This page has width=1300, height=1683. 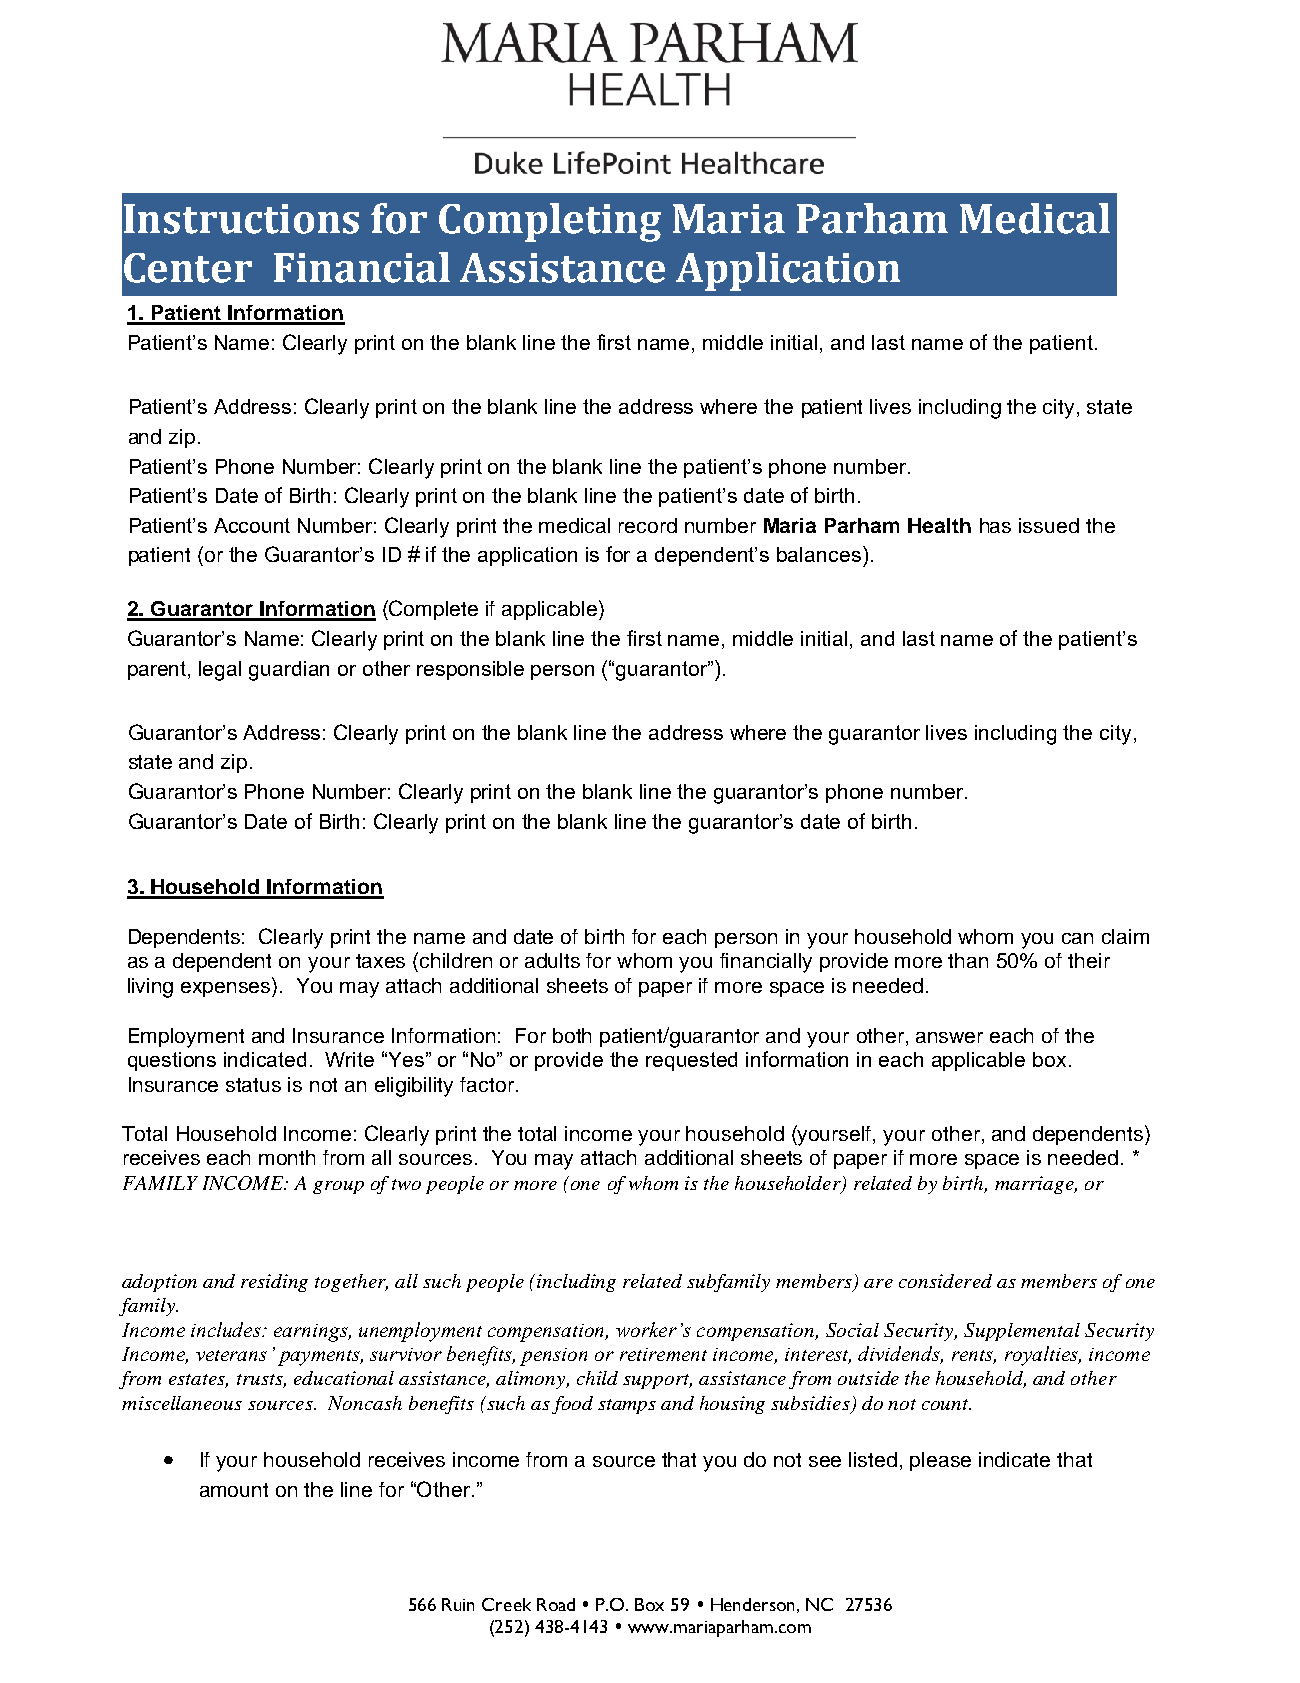 I want to click on issued, so click(x=1049, y=525).
